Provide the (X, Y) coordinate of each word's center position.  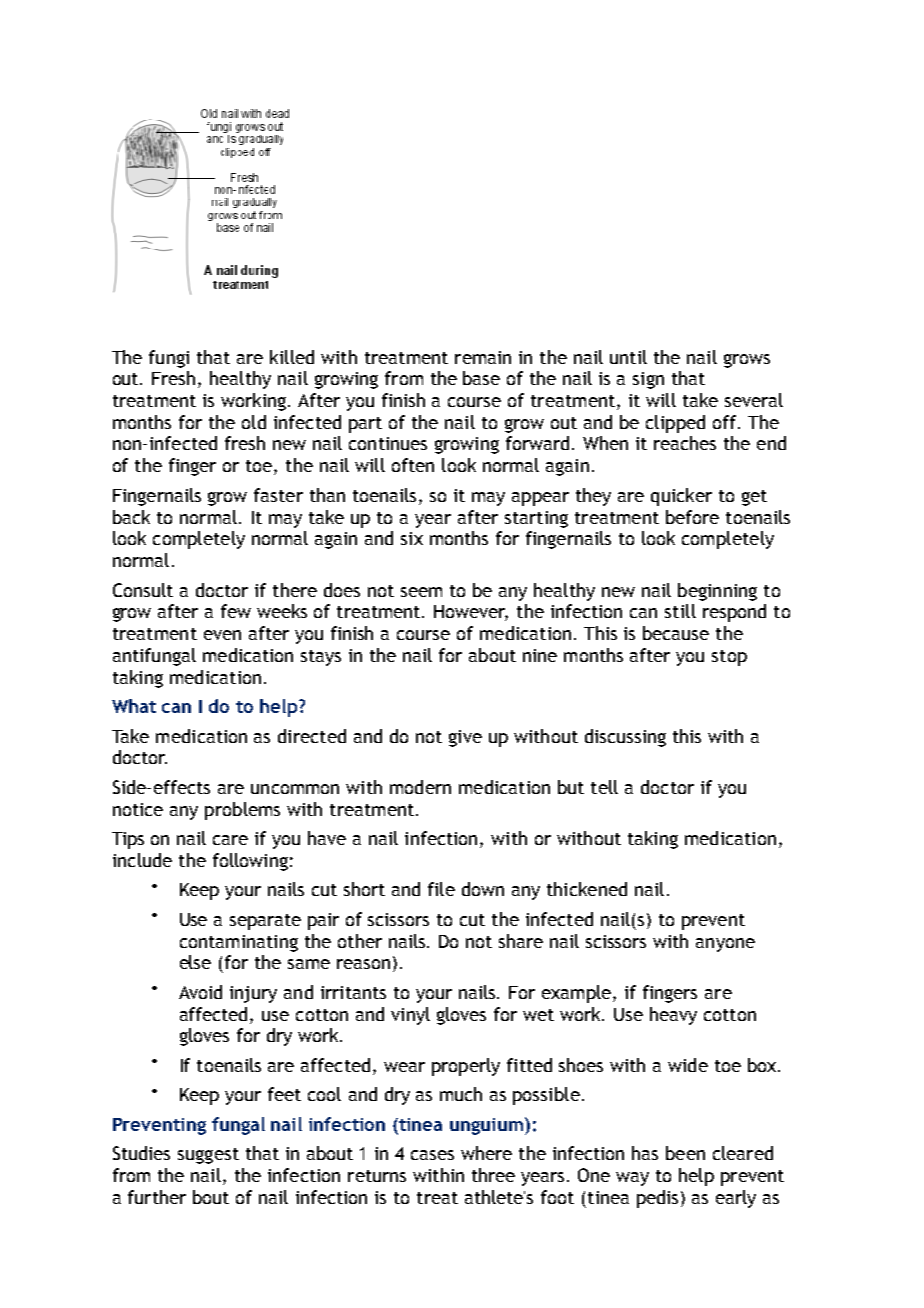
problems (242, 811)
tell (604, 787)
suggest (208, 1156)
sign (648, 380)
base (481, 378)
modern (420, 787)
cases (432, 1155)
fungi (169, 359)
